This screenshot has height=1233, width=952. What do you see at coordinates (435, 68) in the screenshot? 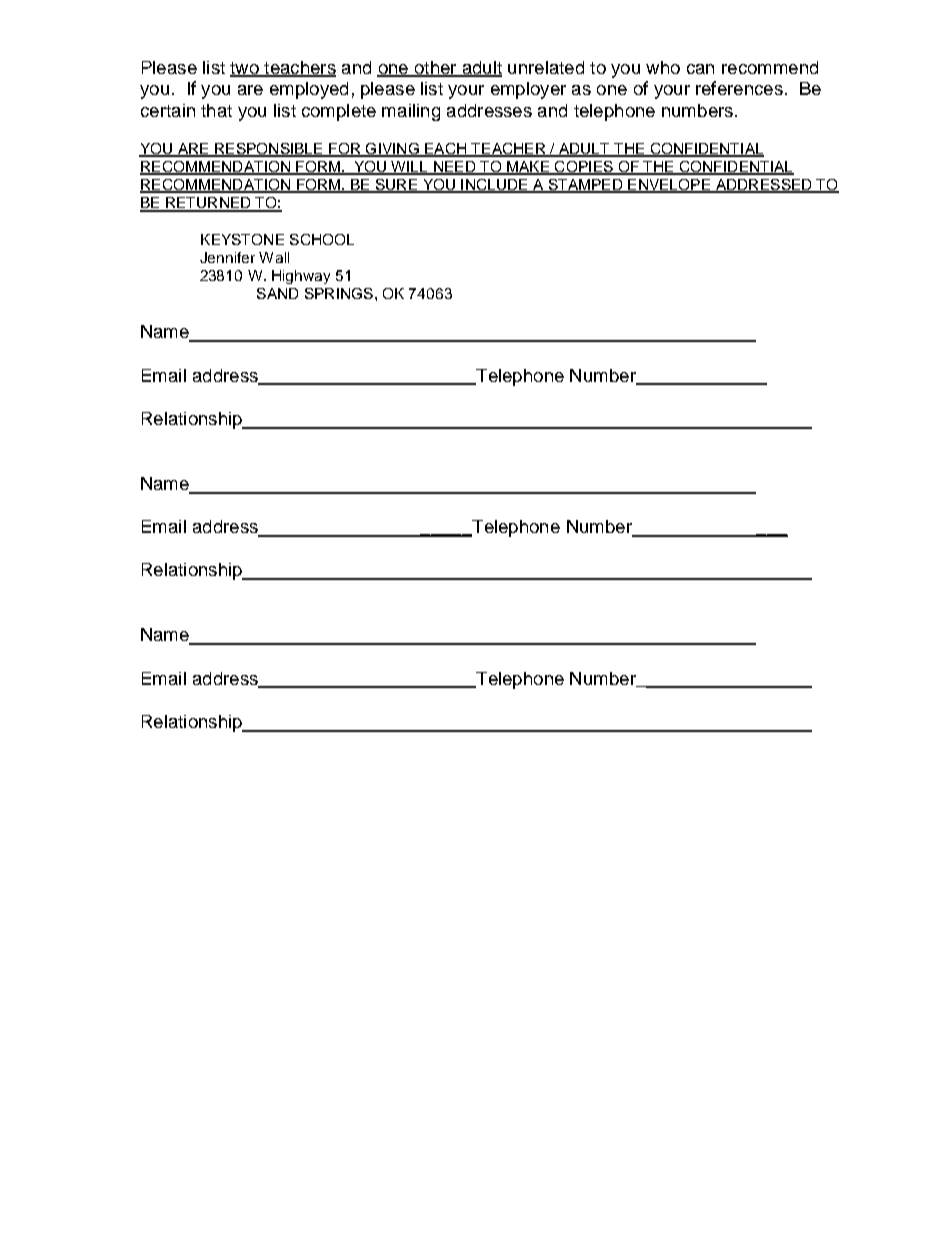
I see `other` at bounding box center [435, 68].
